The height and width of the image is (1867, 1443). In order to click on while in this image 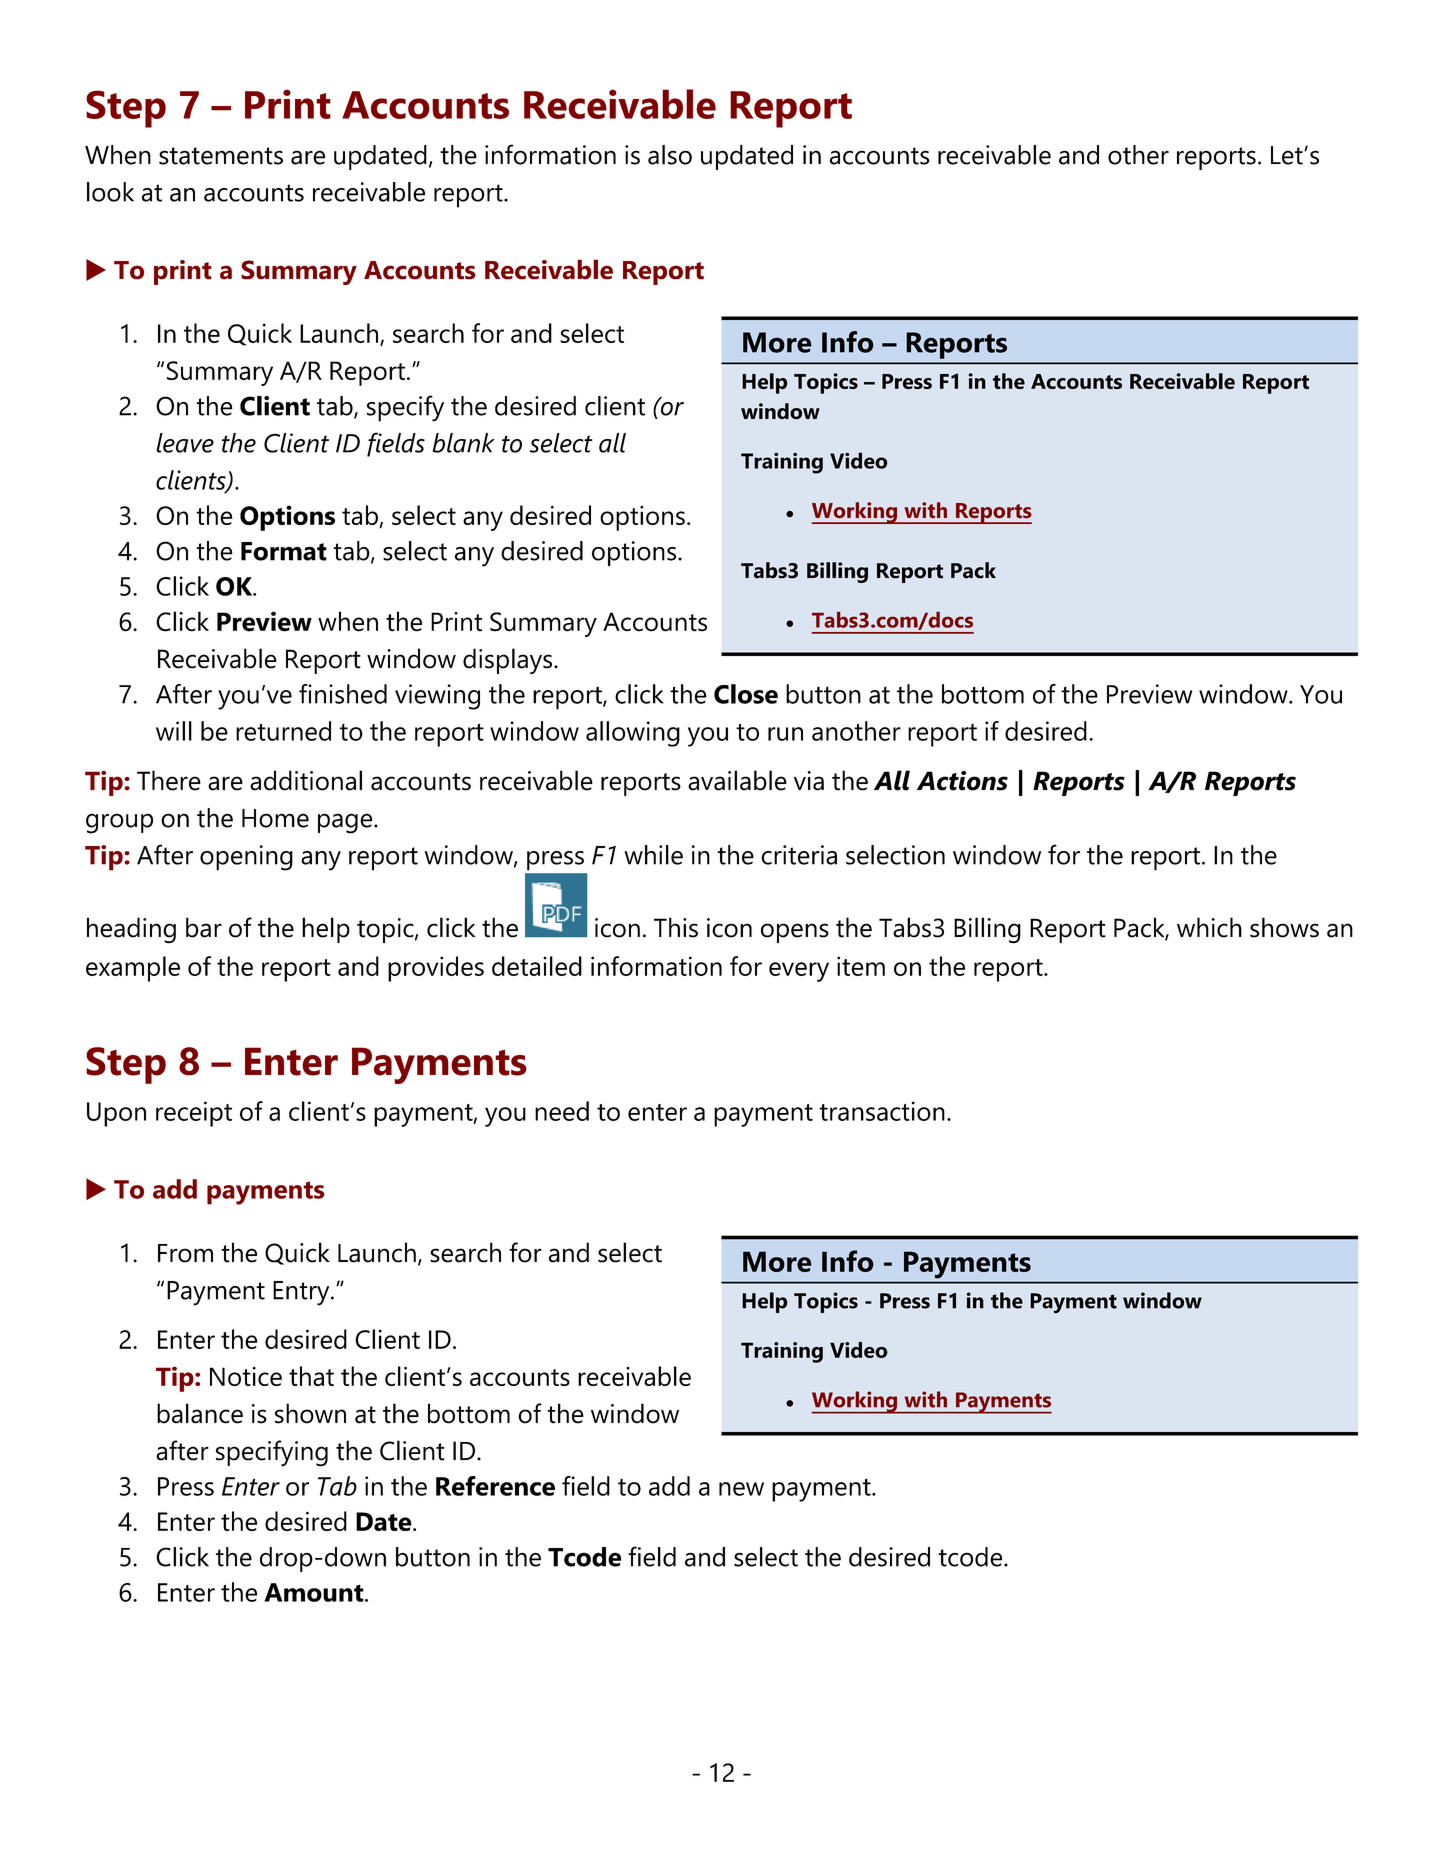, I will do `click(653, 855)`.
